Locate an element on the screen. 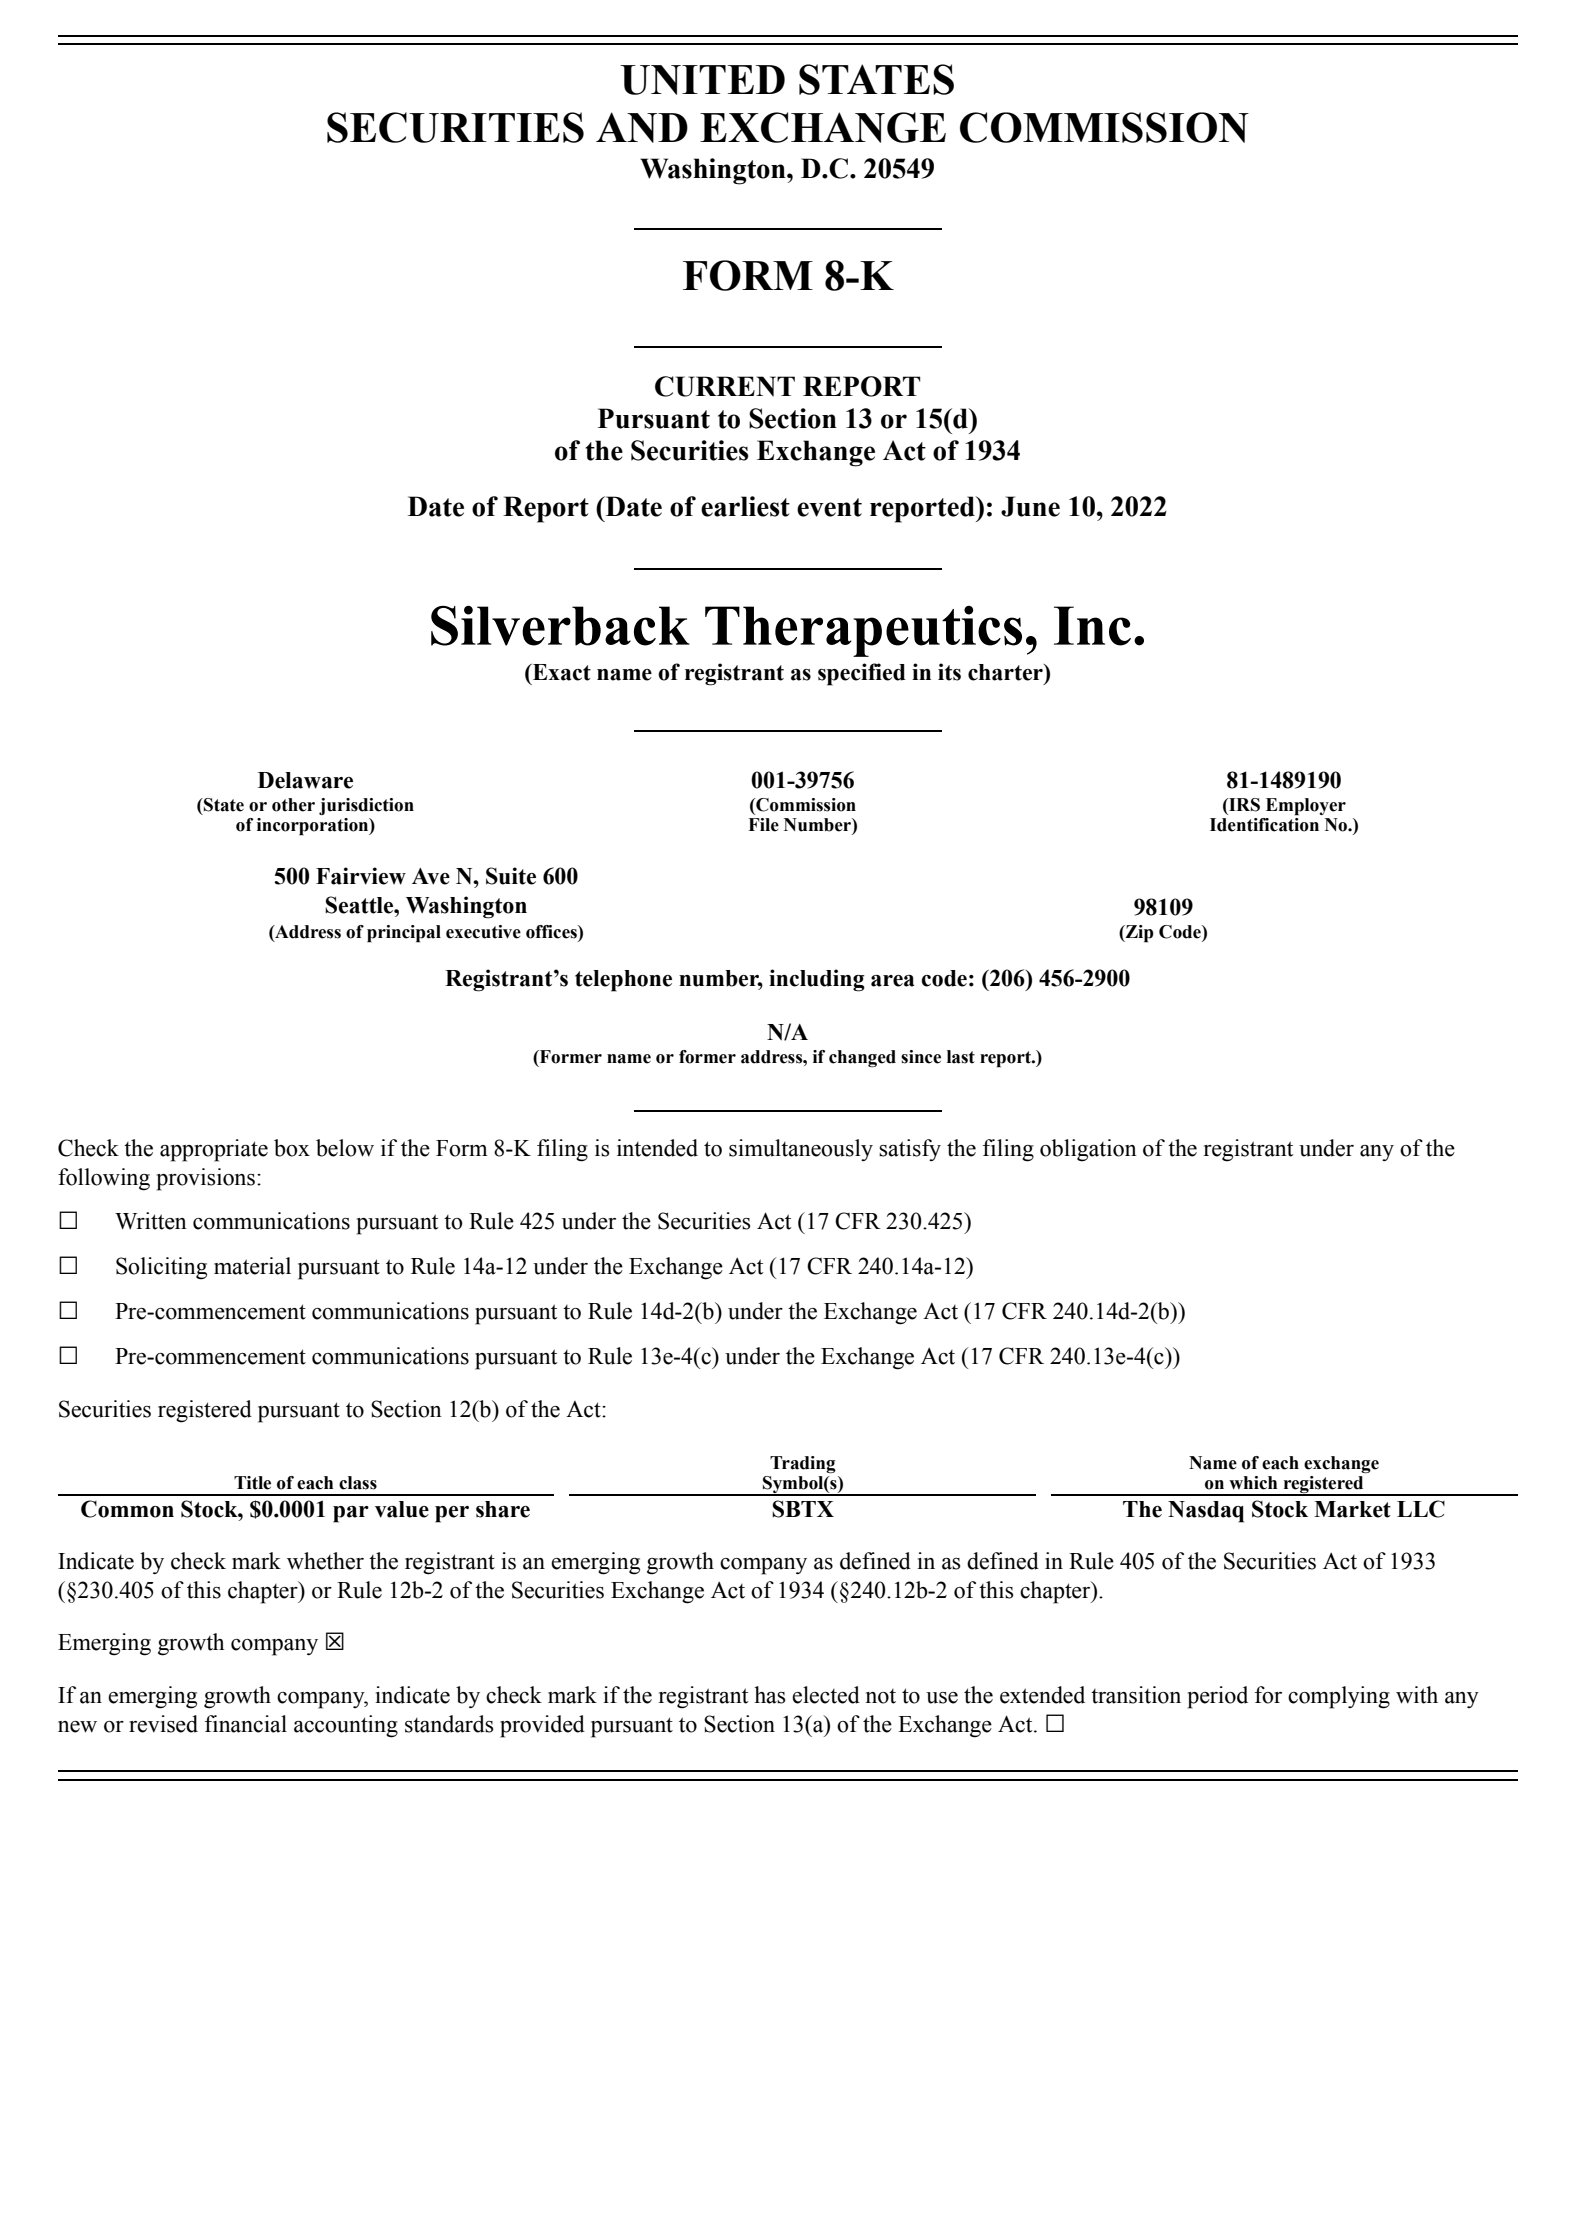 Image resolution: width=1577 pixels, height=2231 pixels. Trading is located at coordinates (803, 1464).
